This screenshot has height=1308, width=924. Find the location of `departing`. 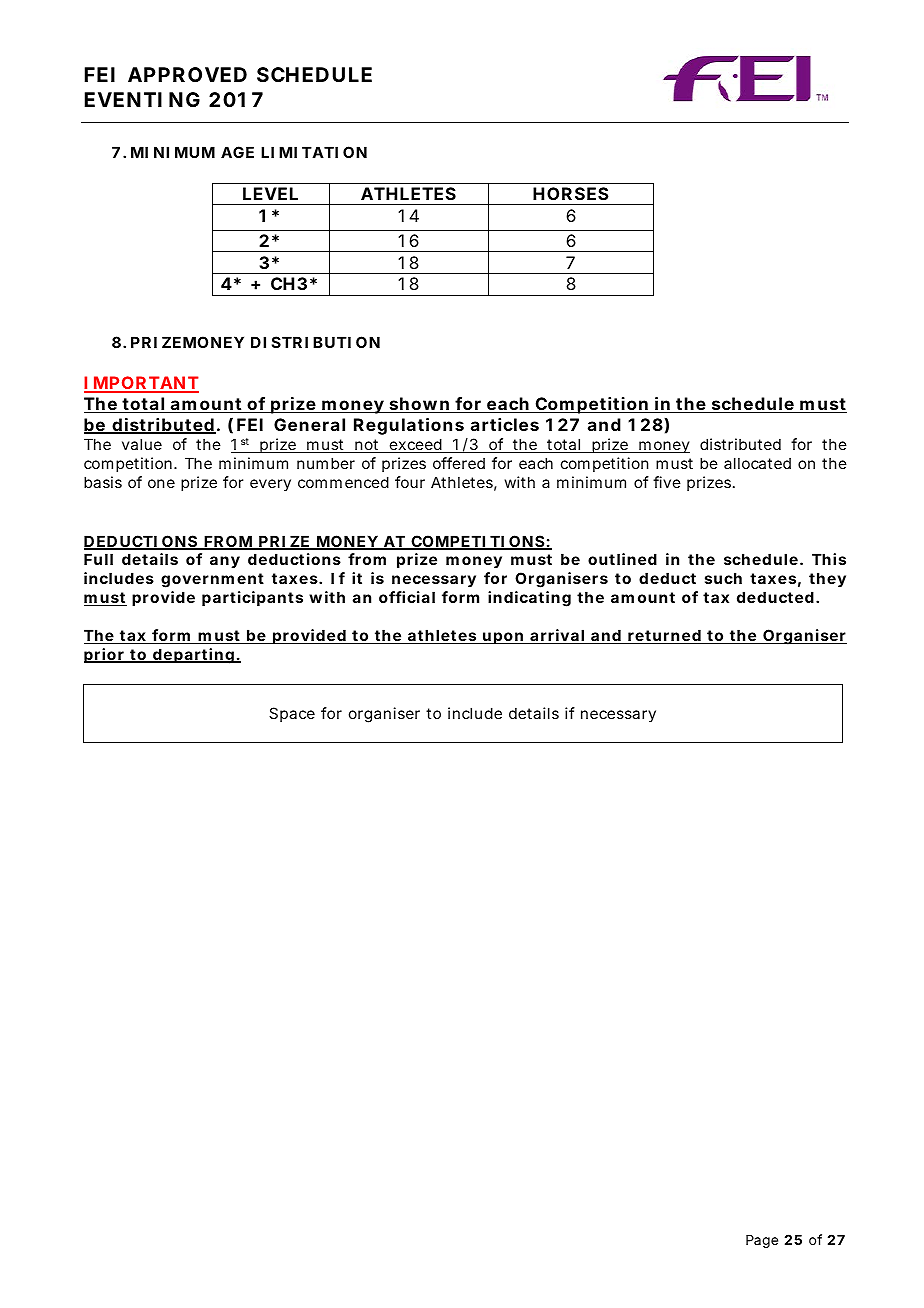

departing is located at coordinates (193, 656).
